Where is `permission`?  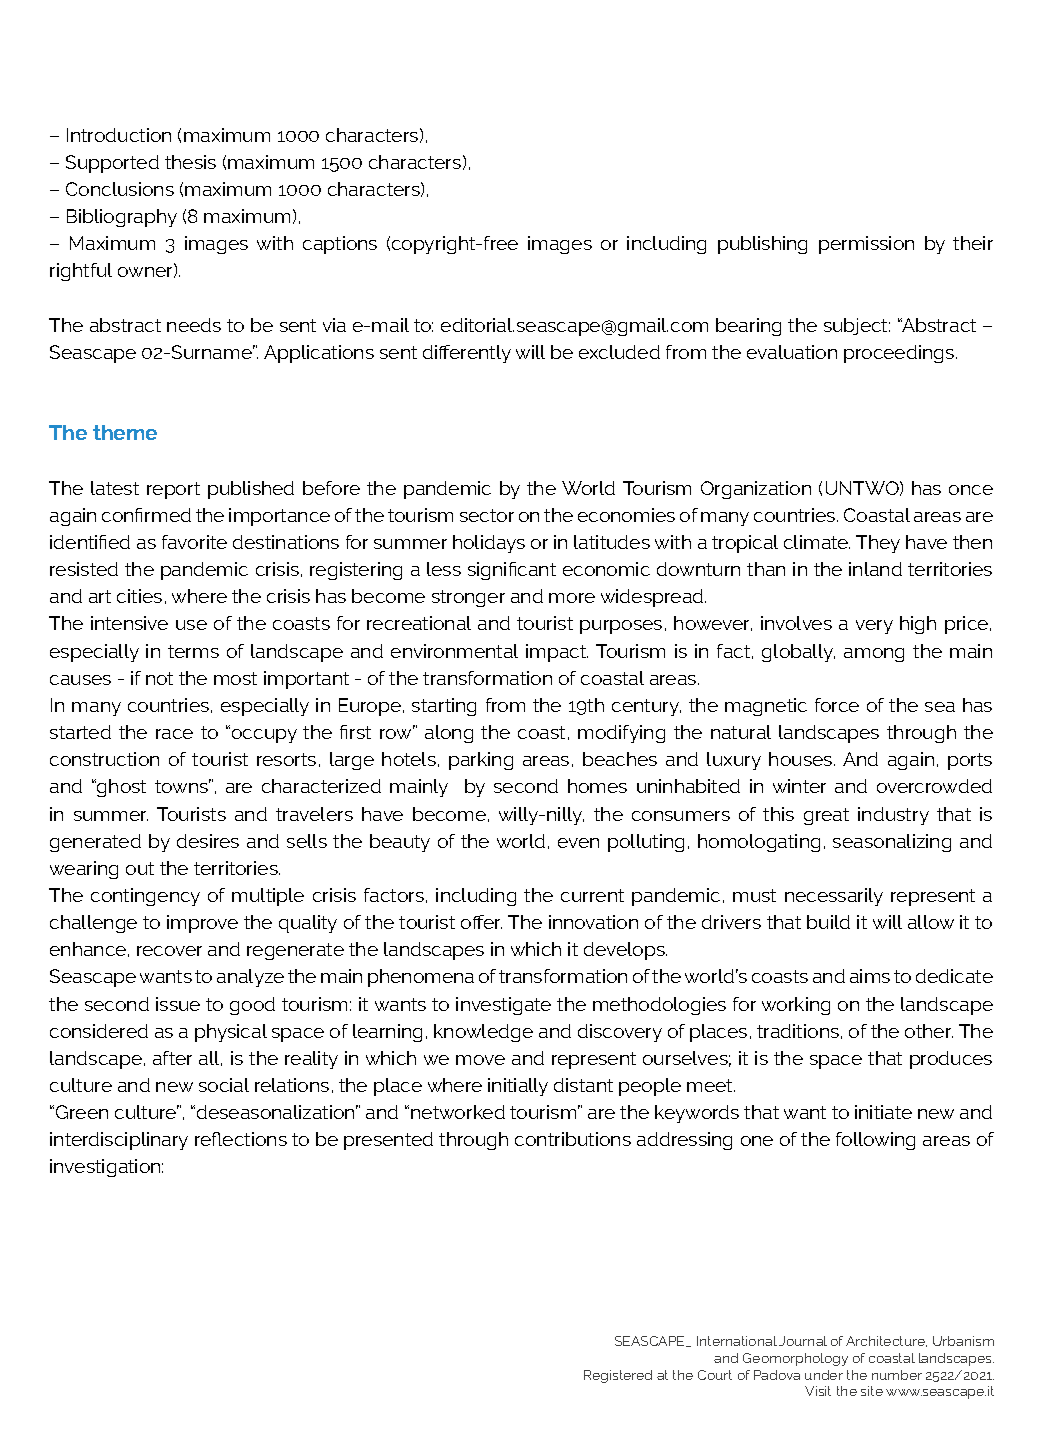 permission is located at coordinates (866, 245).
